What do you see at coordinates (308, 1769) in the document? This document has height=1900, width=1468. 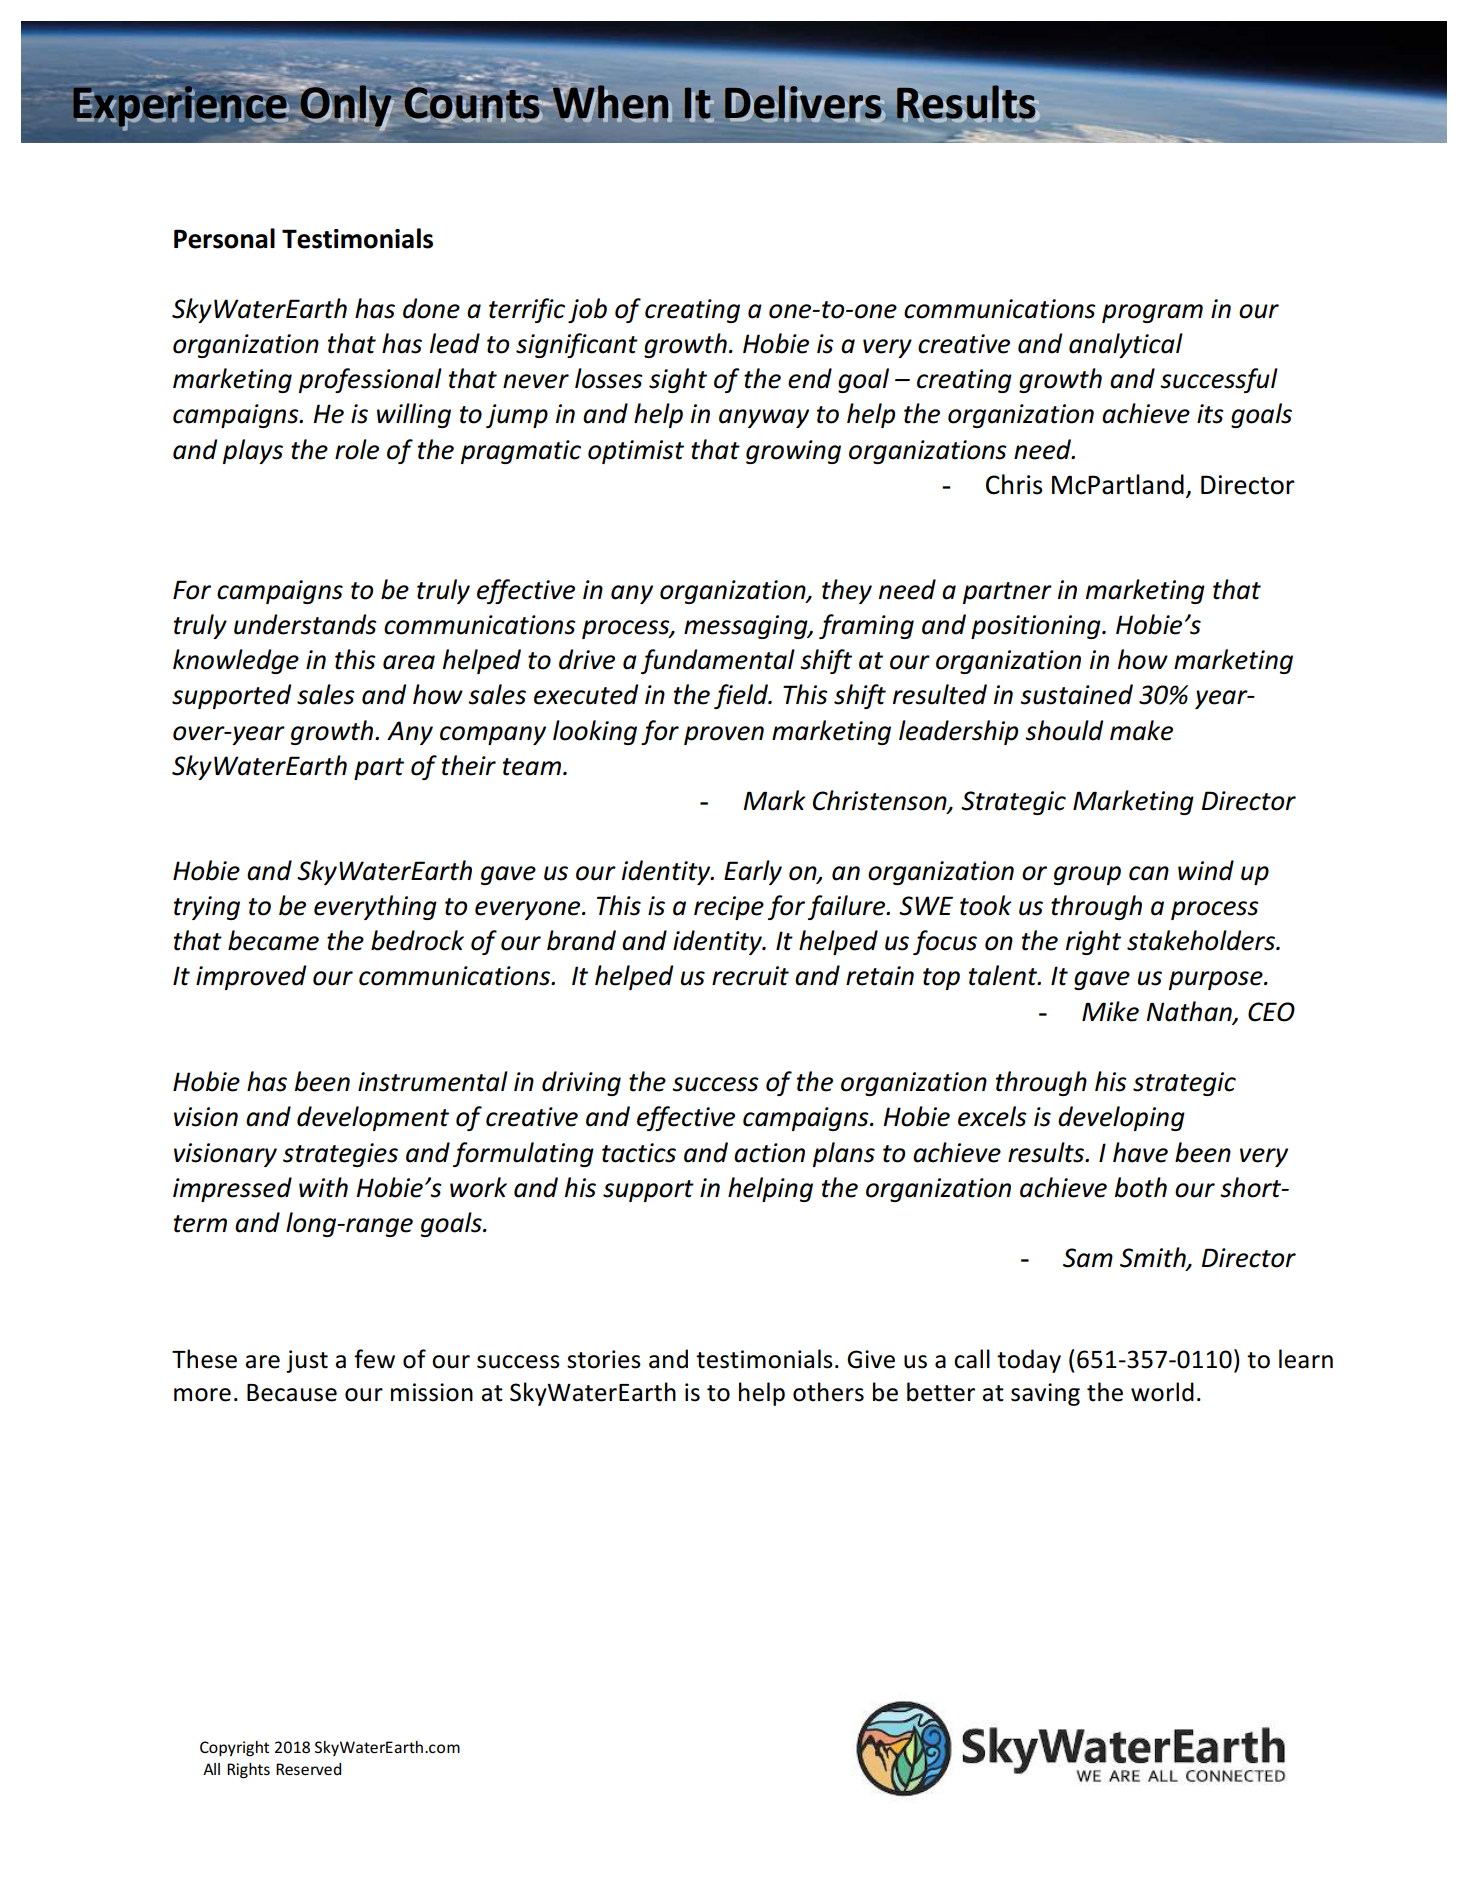 I see `Reserved` at bounding box center [308, 1769].
